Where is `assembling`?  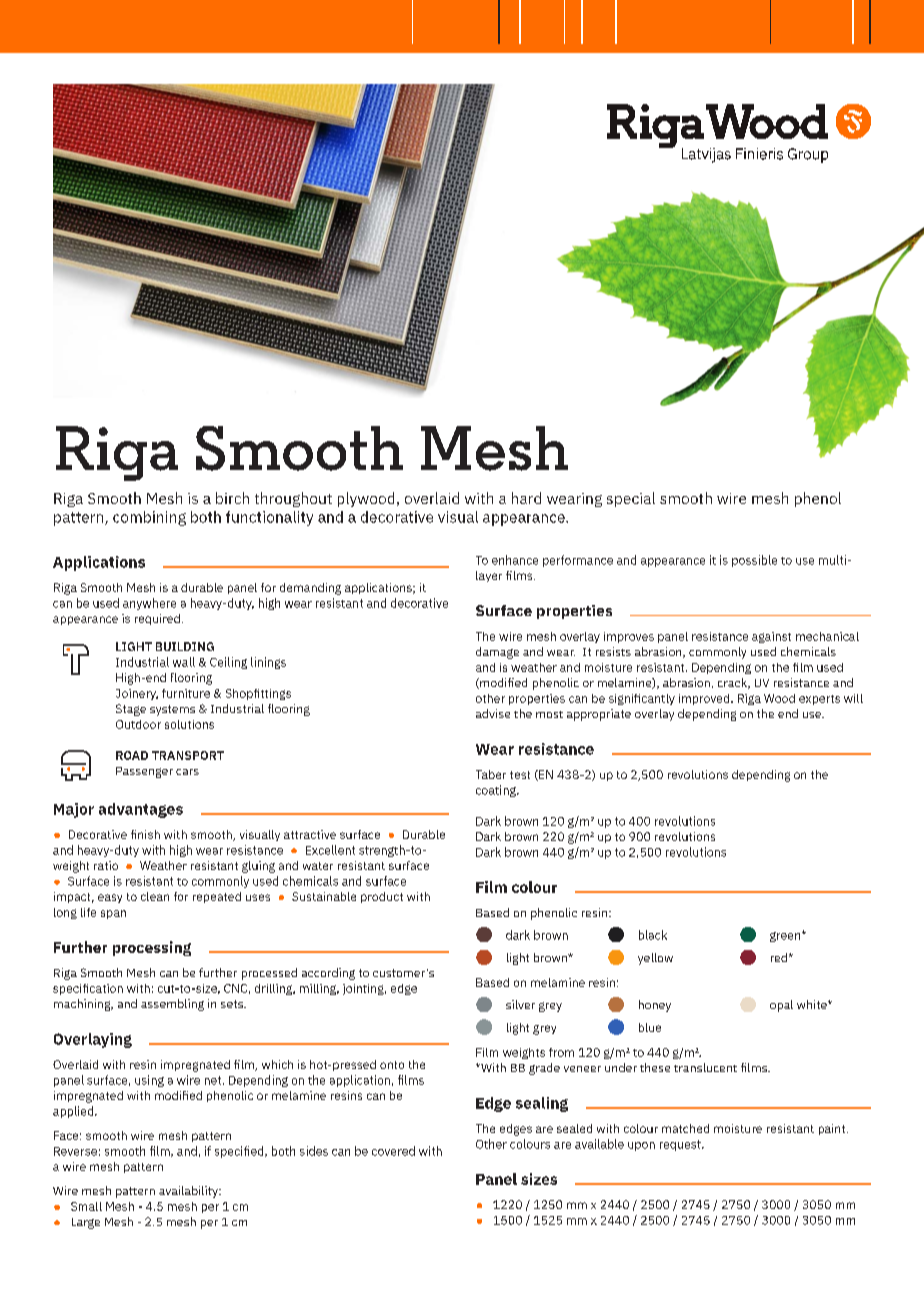 assembling is located at coordinates (172, 1005).
